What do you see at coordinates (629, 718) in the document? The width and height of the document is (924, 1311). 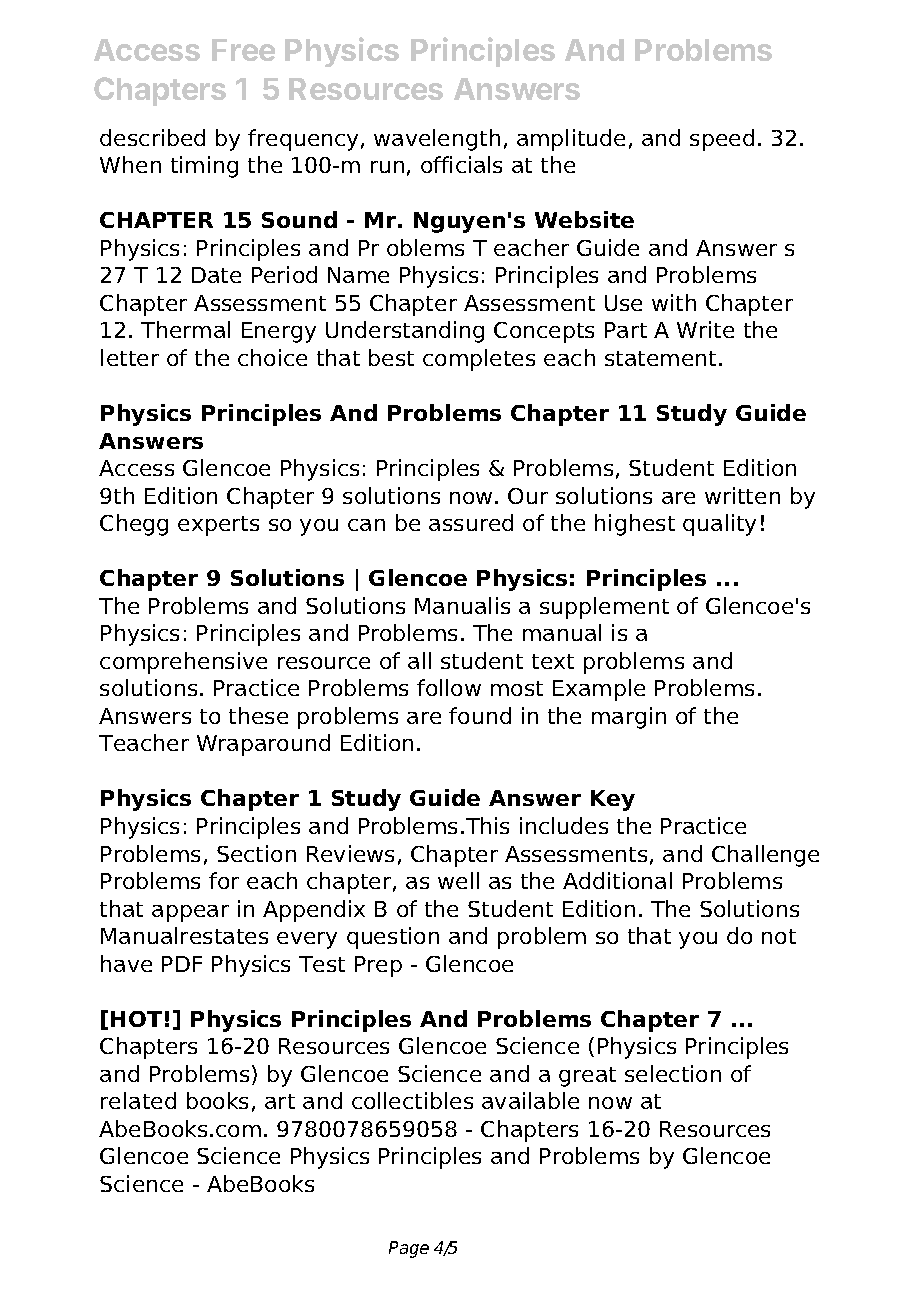 I see `margin` at bounding box center [629, 718].
